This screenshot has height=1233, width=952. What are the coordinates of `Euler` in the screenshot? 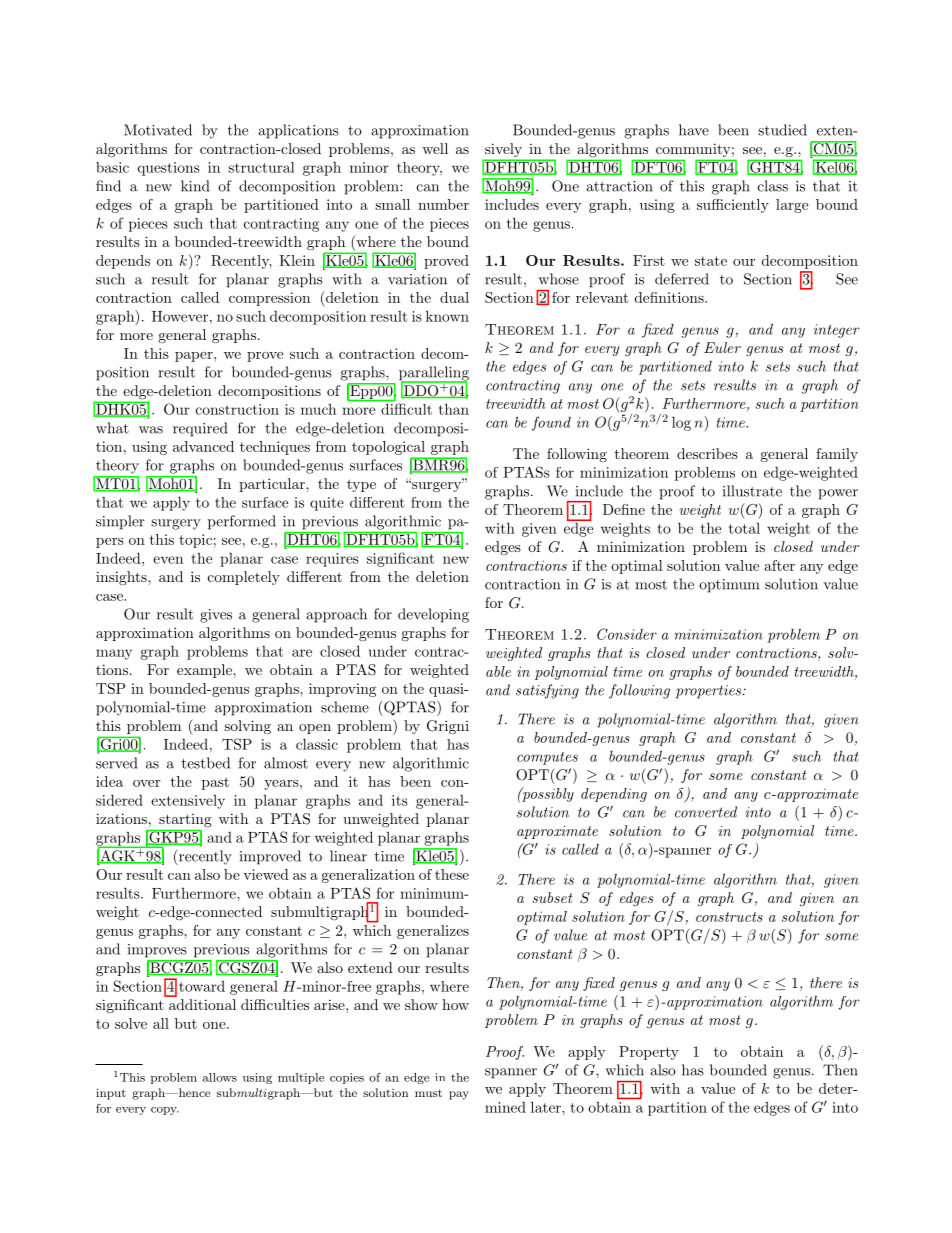 It's located at (722, 347).
